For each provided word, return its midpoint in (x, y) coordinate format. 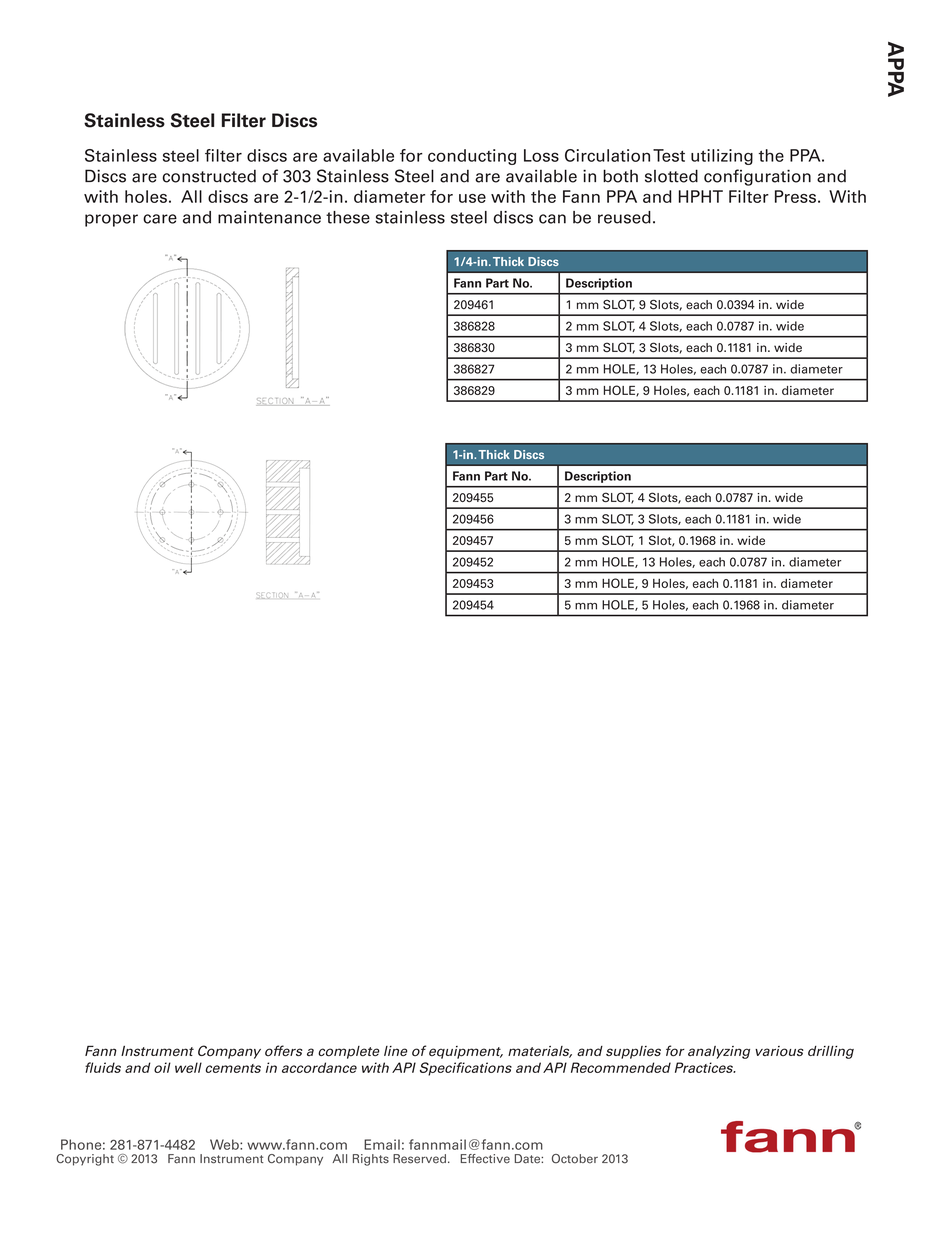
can (552, 219)
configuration (757, 177)
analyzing (719, 1052)
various (779, 1051)
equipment (466, 1052)
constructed (209, 176)
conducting (472, 157)
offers (284, 1050)
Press (795, 196)
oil (162, 1067)
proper (111, 220)
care (160, 219)
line (395, 1051)
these (348, 217)
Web (225, 1144)
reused (624, 217)
